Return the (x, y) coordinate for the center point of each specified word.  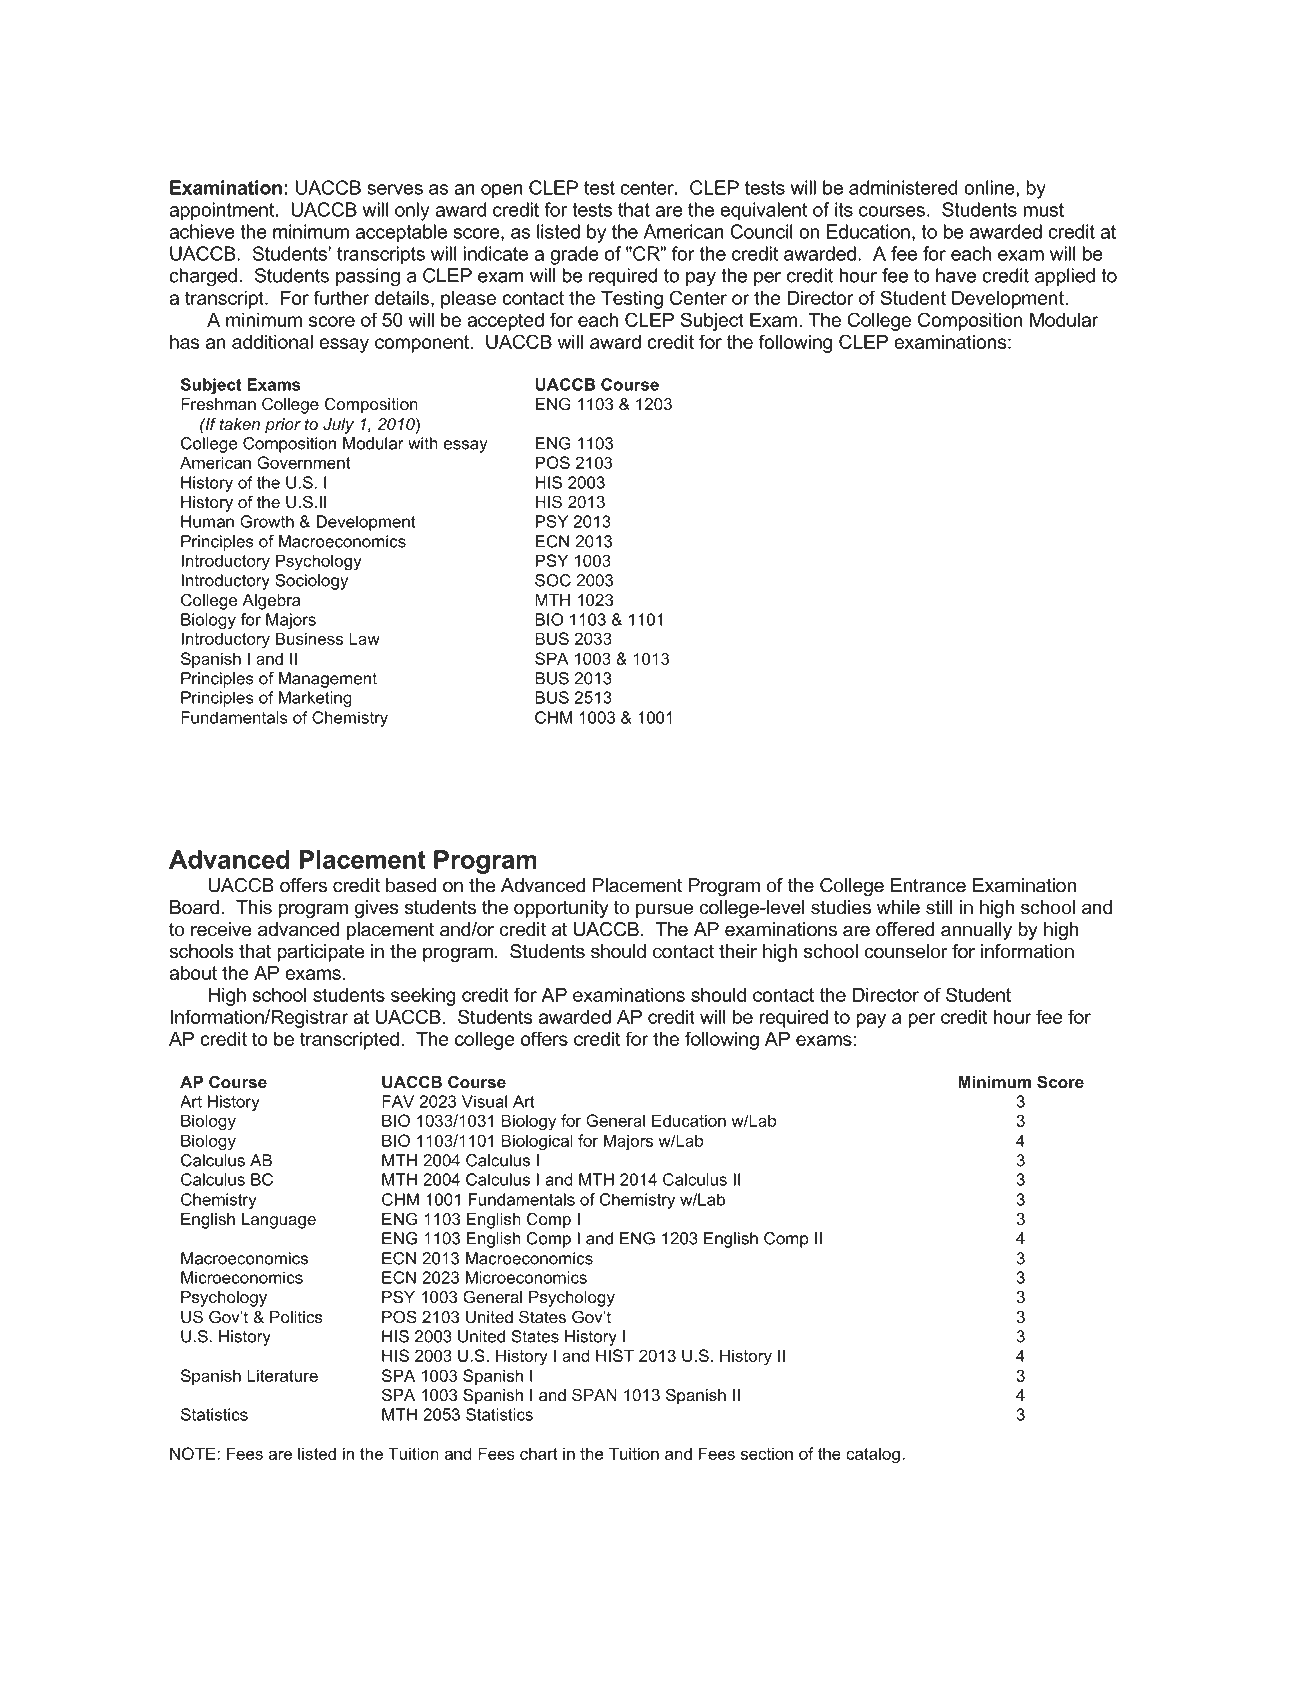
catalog (873, 1456)
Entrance (928, 885)
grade (574, 255)
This (254, 907)
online (990, 187)
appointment (223, 211)
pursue (664, 910)
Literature (282, 1375)
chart (539, 1454)
